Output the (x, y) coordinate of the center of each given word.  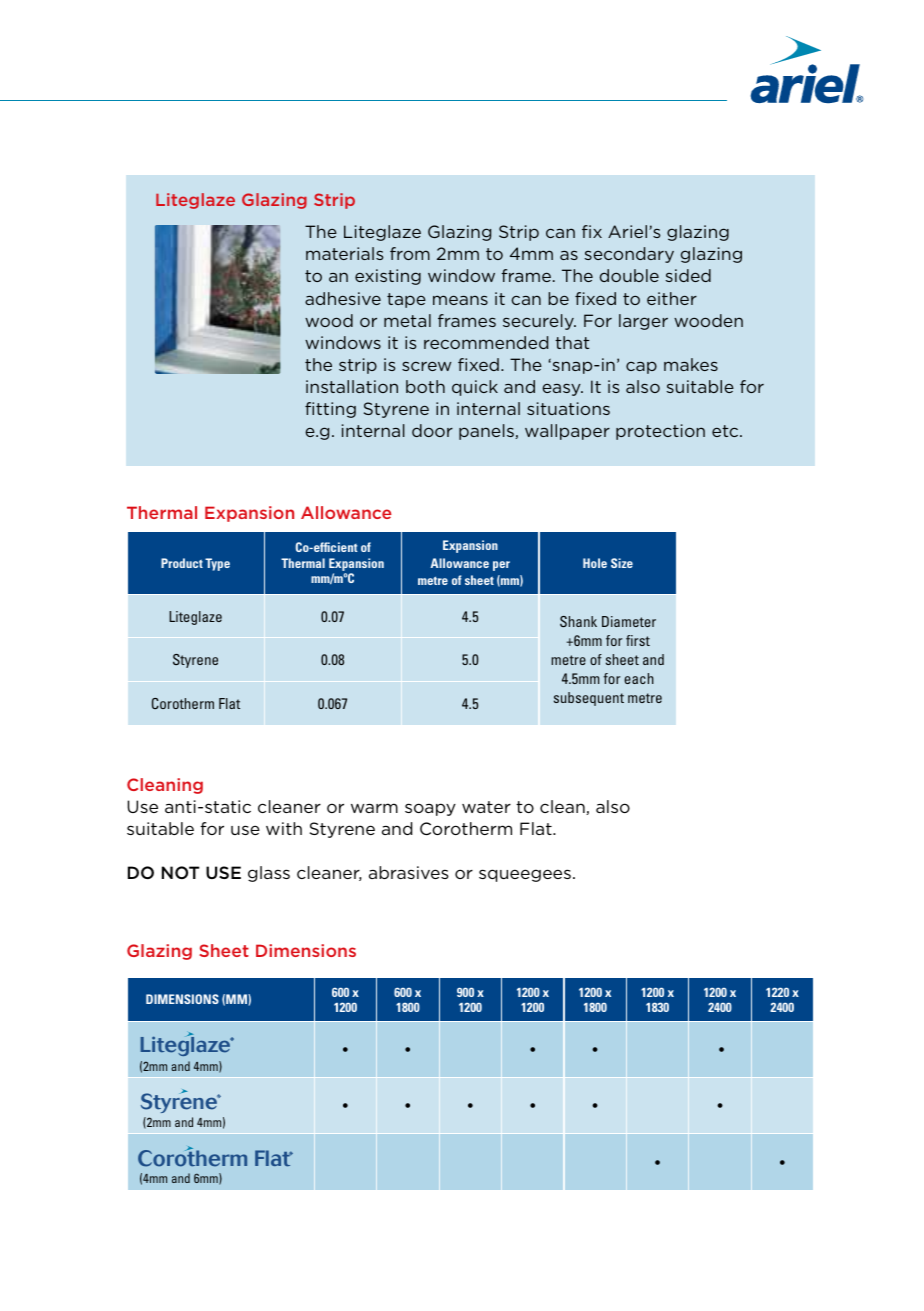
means (460, 300)
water (486, 807)
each (639, 678)
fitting (330, 410)
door (432, 430)
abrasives (409, 872)
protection (660, 432)
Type (217, 564)
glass (269, 874)
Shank (578, 621)
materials (344, 253)
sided (688, 275)
